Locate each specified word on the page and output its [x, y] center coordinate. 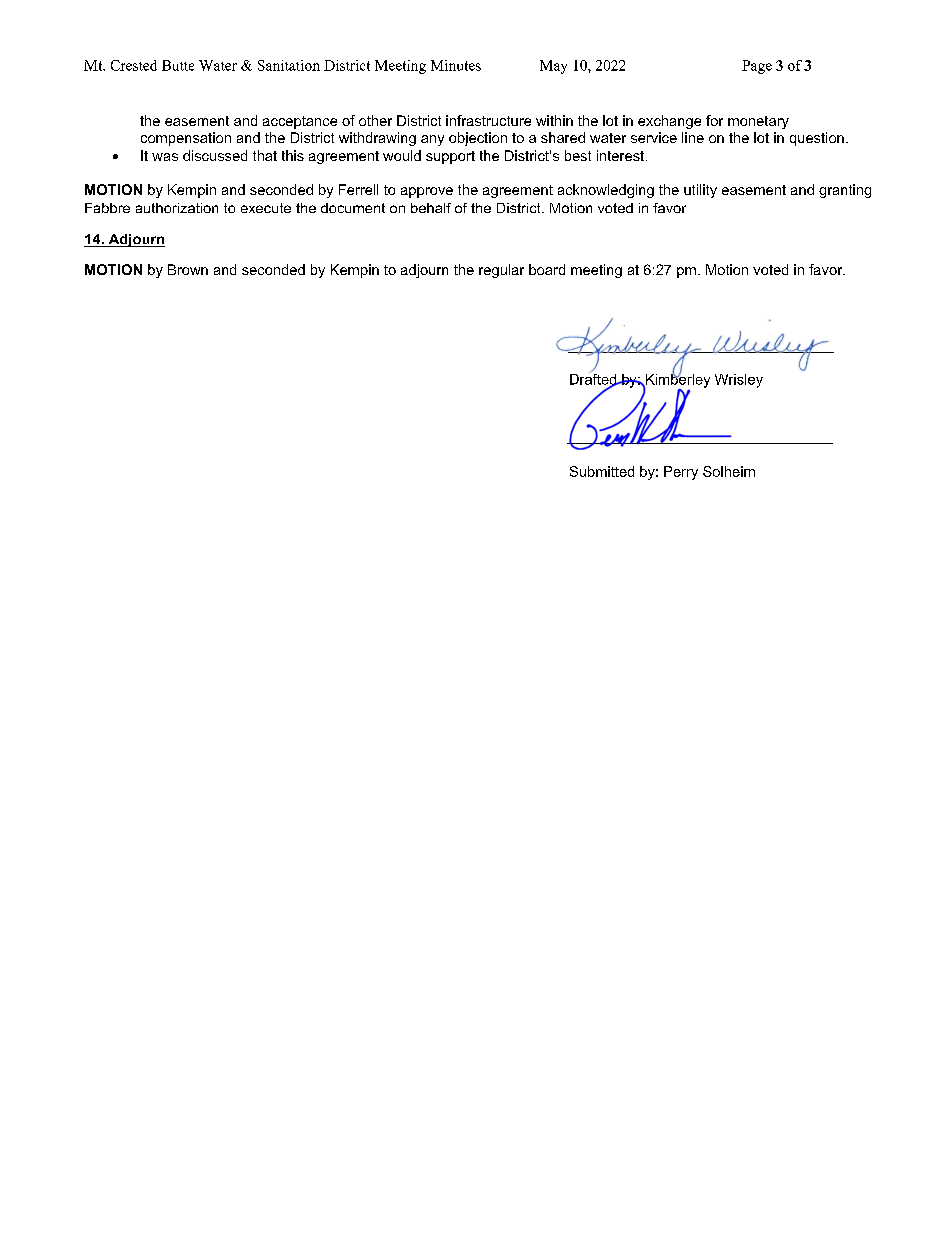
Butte [178, 65]
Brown [188, 269]
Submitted [602, 471]
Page [757, 67]
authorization [177, 208]
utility [700, 191]
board [547, 269]
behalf [431, 208]
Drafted [594, 379]
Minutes [456, 65]
